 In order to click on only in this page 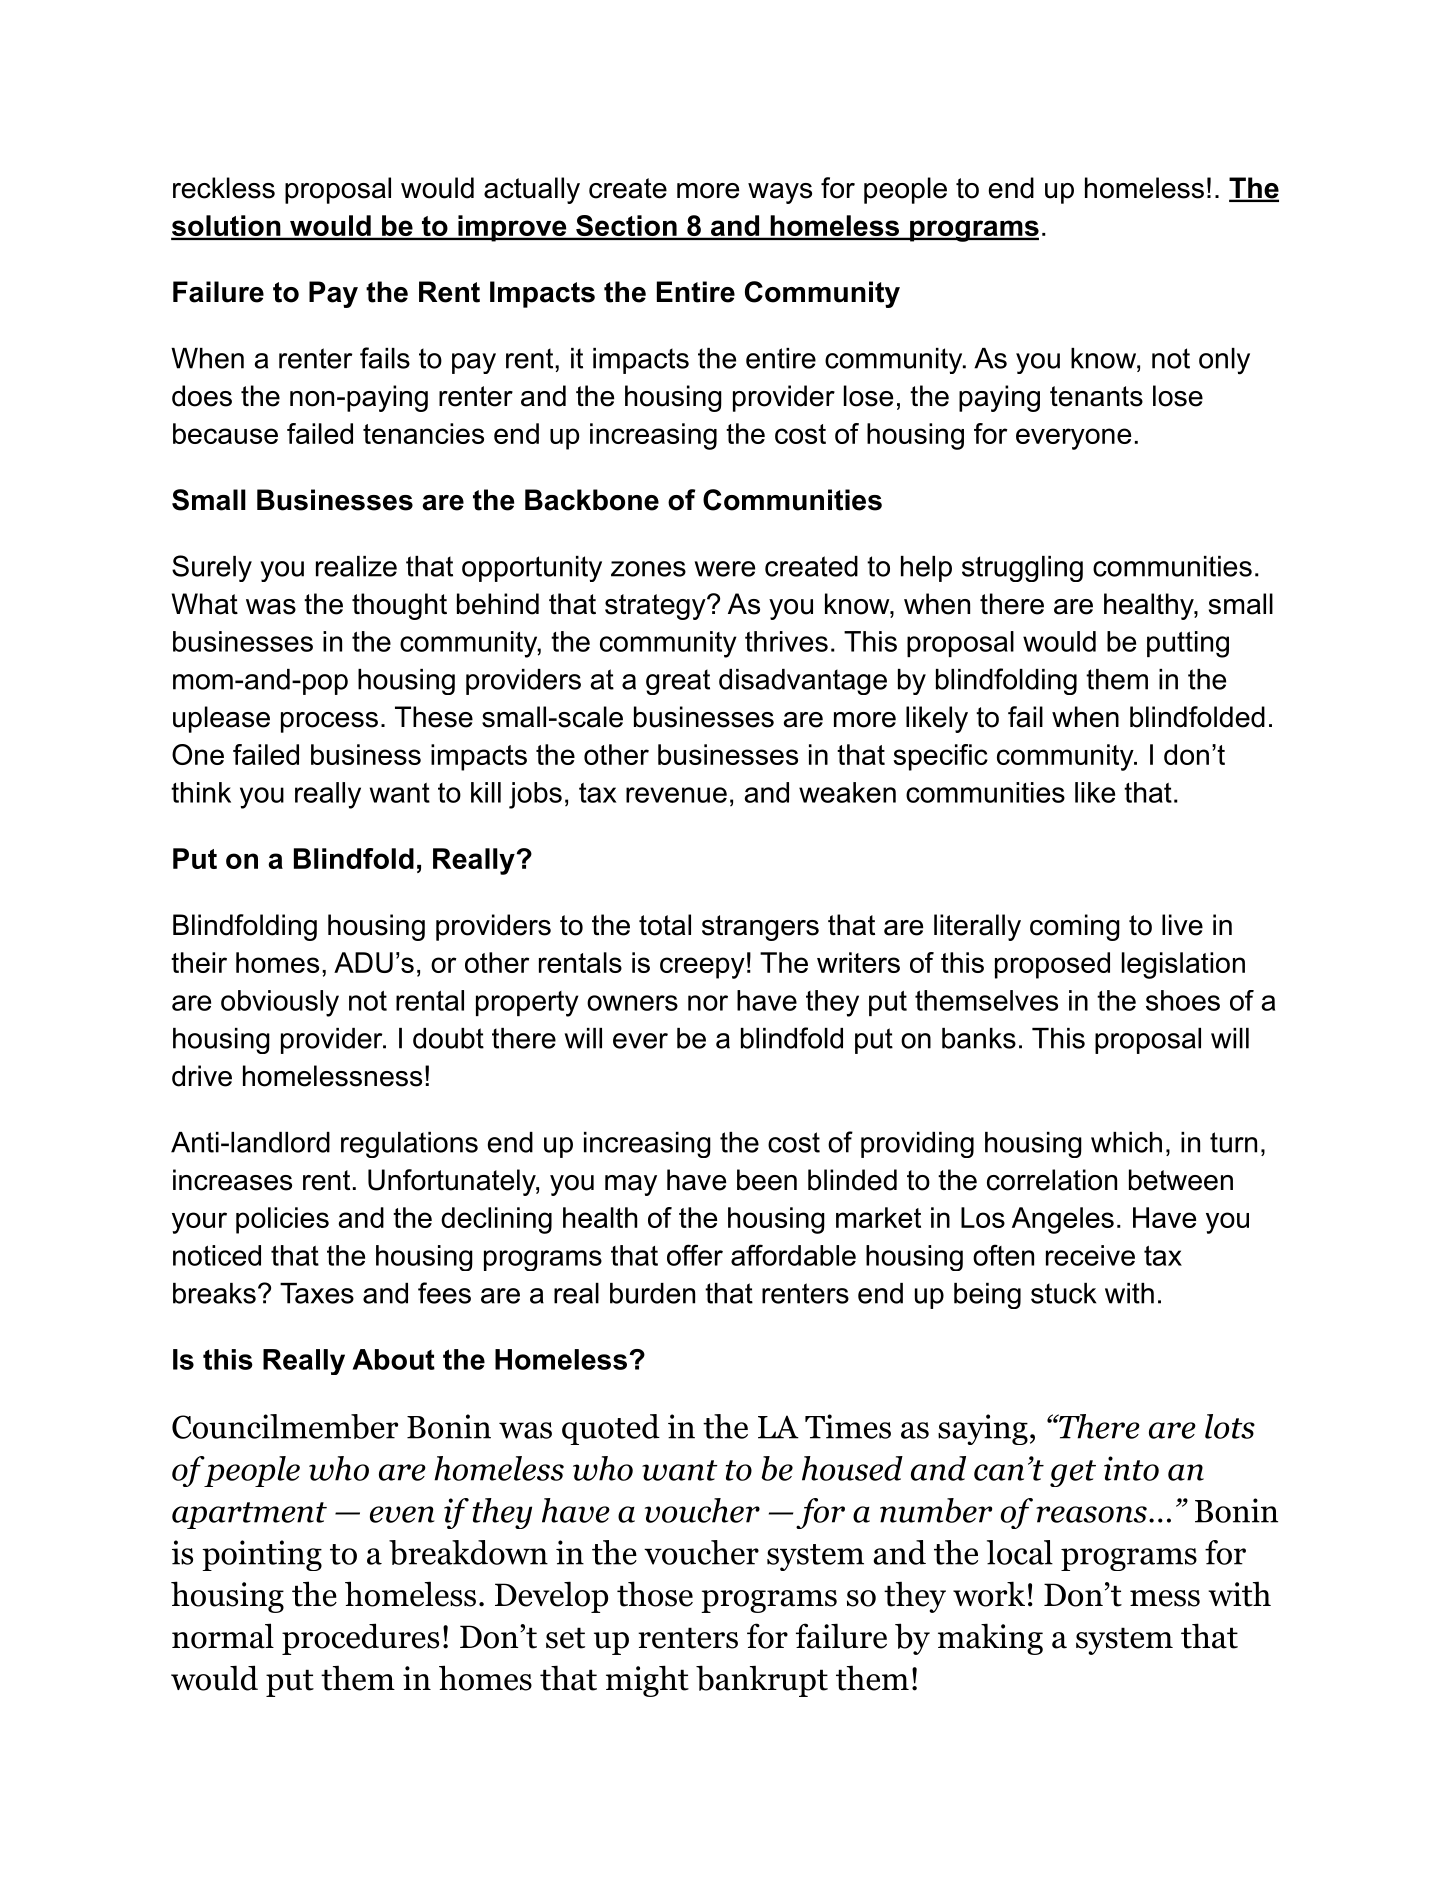, I will do `click(1224, 361)`.
